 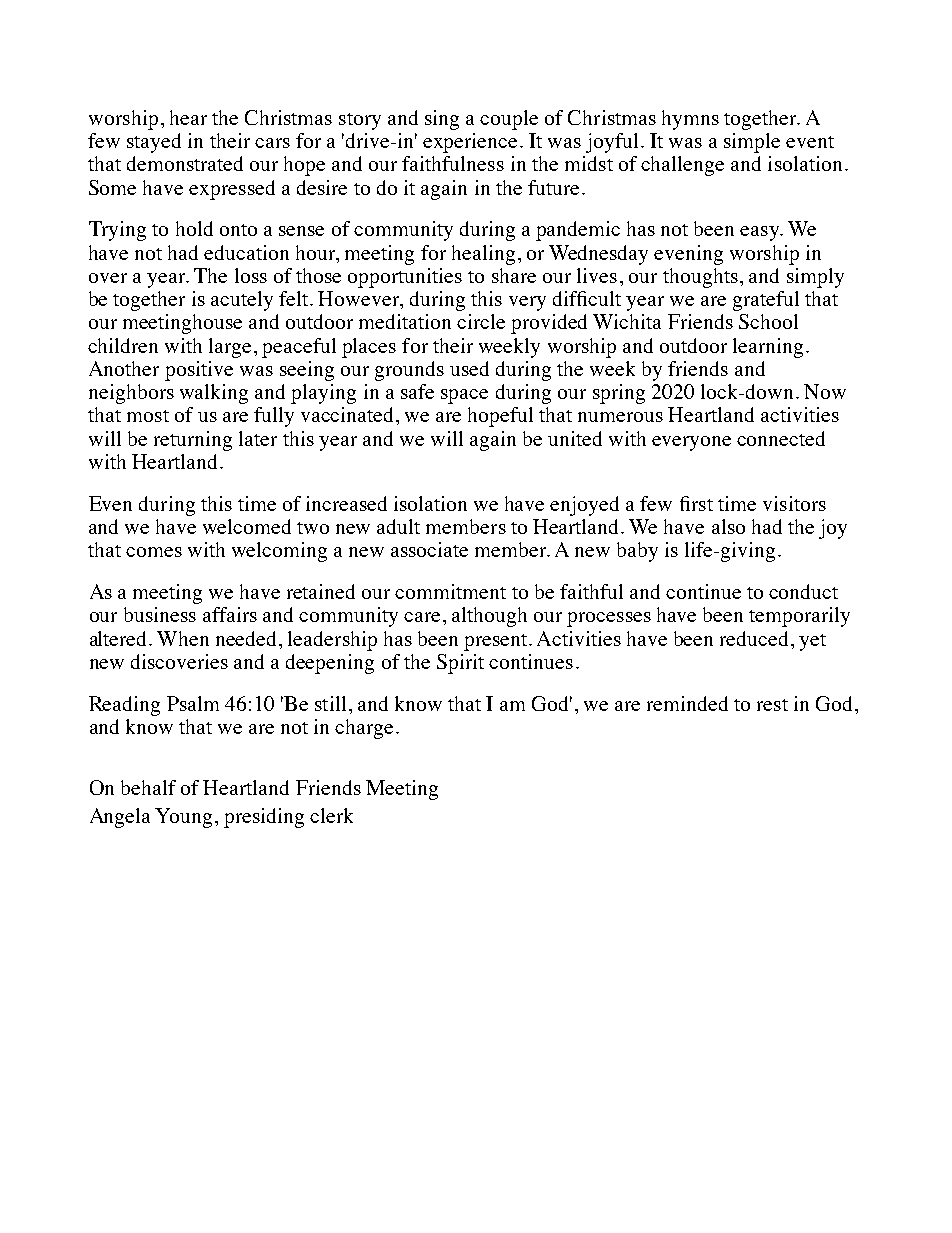 What do you see at coordinates (470, 143) in the screenshot?
I see `experience` at bounding box center [470, 143].
